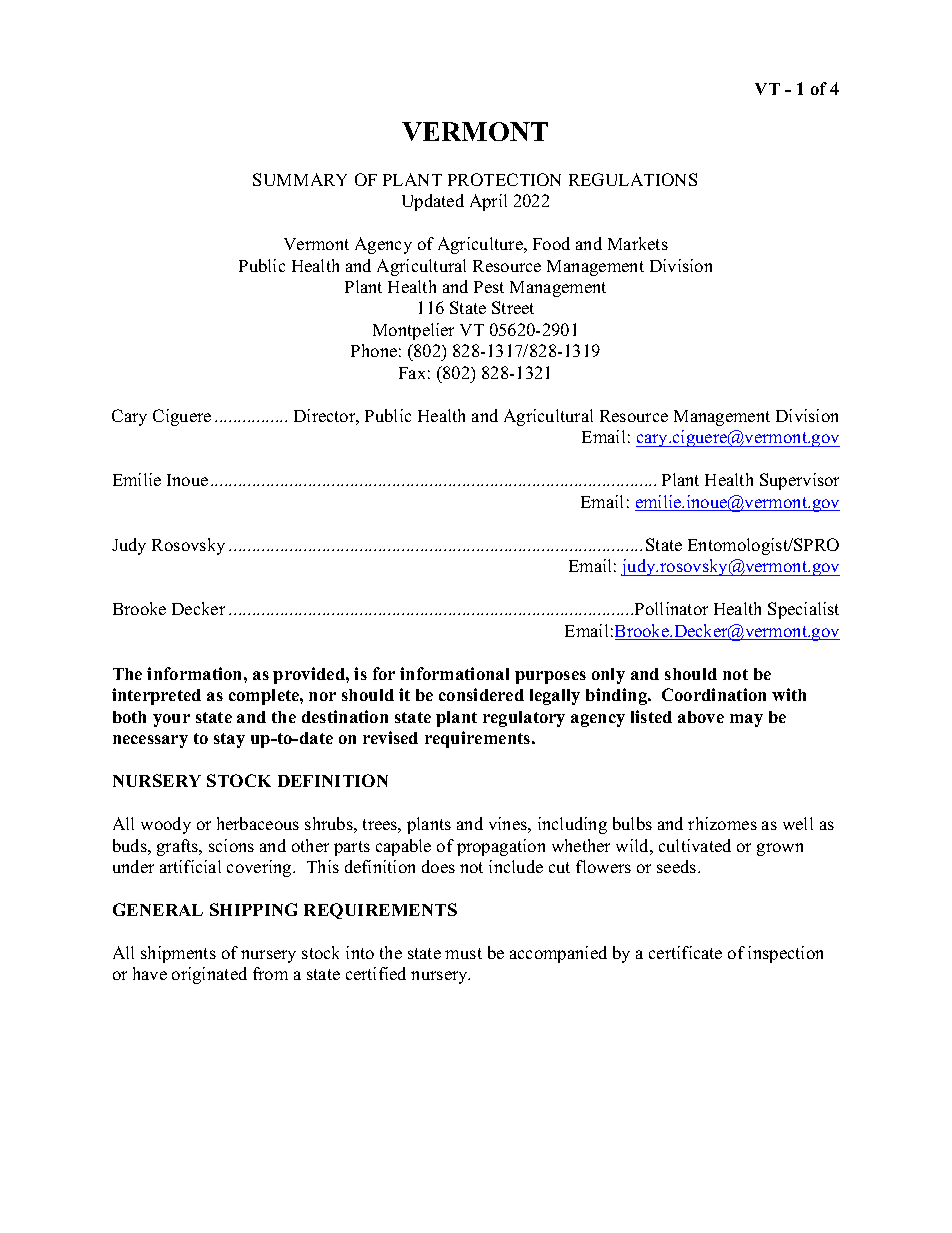  What do you see at coordinates (714, 694) in the image?
I see `Coordination` at bounding box center [714, 694].
